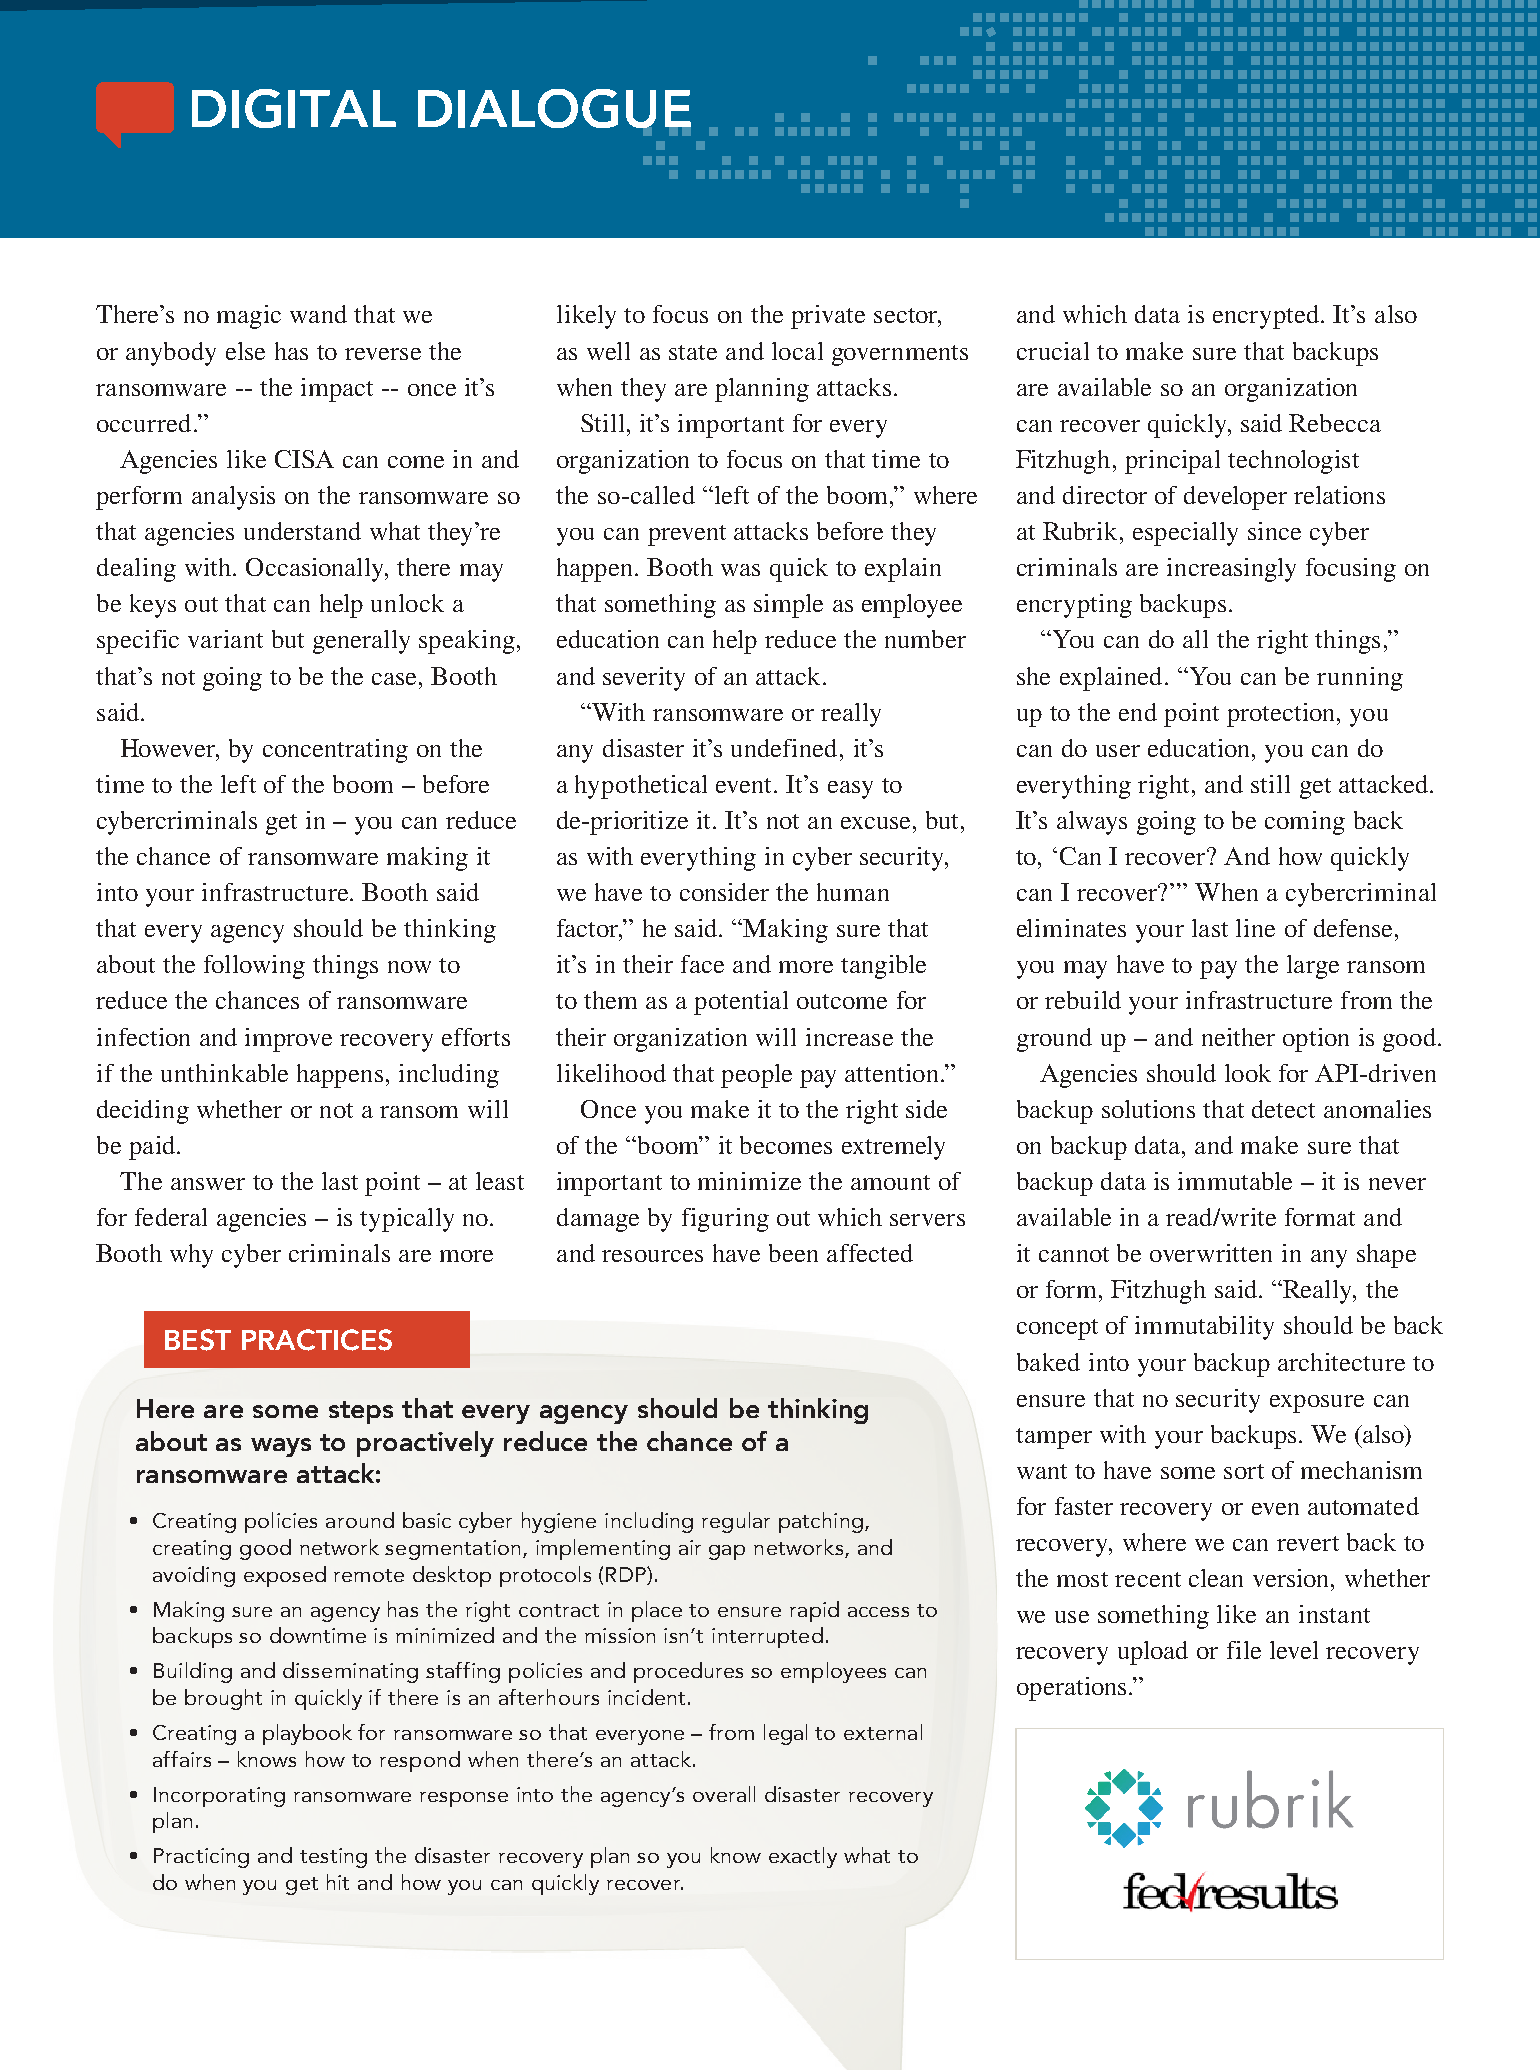  Describe the element at coordinates (1267, 317) in the page. I see `encrypted` at that location.
